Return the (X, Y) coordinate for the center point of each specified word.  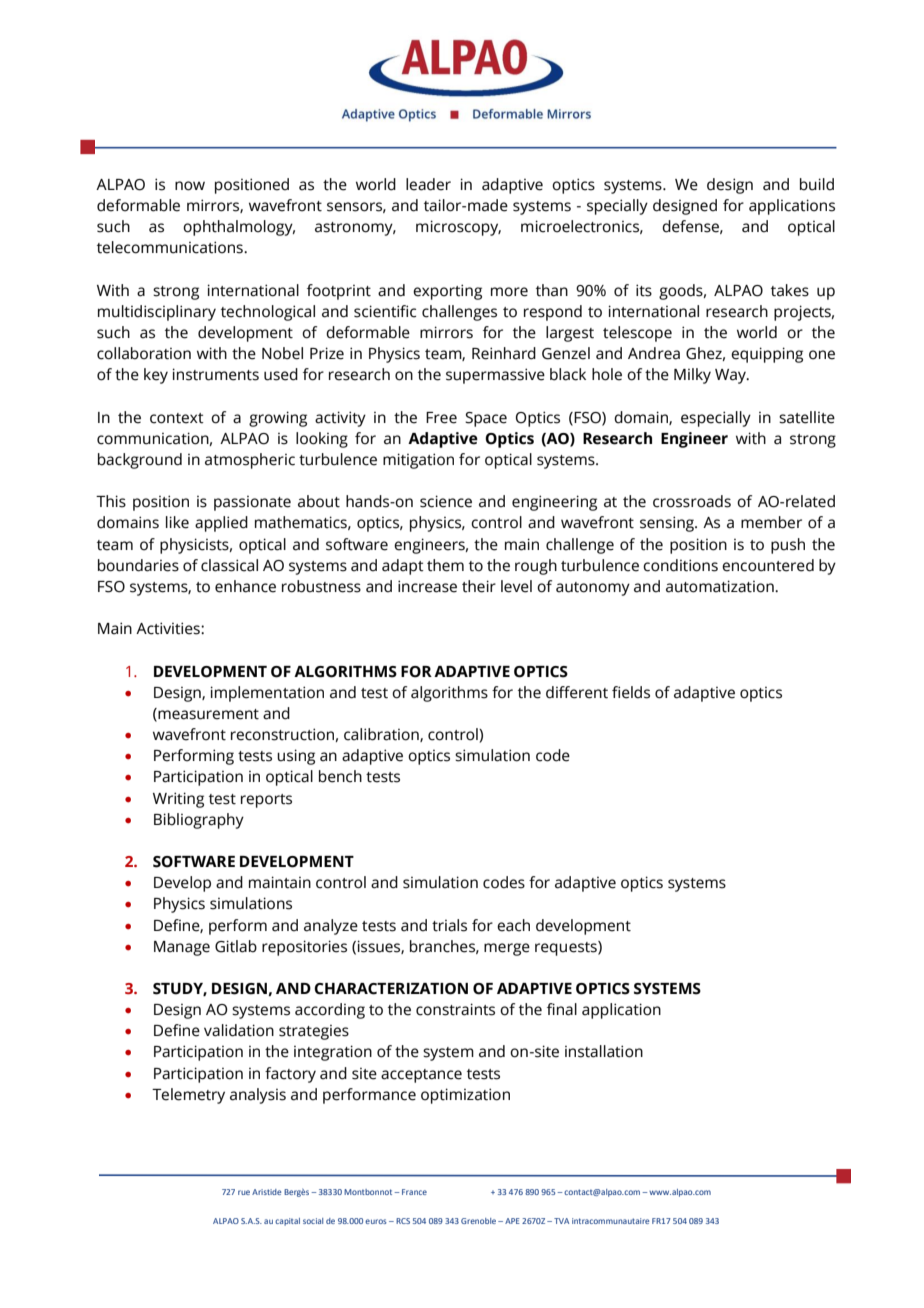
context (177, 418)
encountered (768, 565)
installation (604, 1051)
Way (731, 376)
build (817, 184)
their (479, 586)
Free (441, 418)
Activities (169, 628)
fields (631, 692)
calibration (382, 735)
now (190, 186)
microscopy (458, 228)
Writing (178, 800)
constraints (455, 1009)
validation (239, 1030)
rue (244, 1192)
